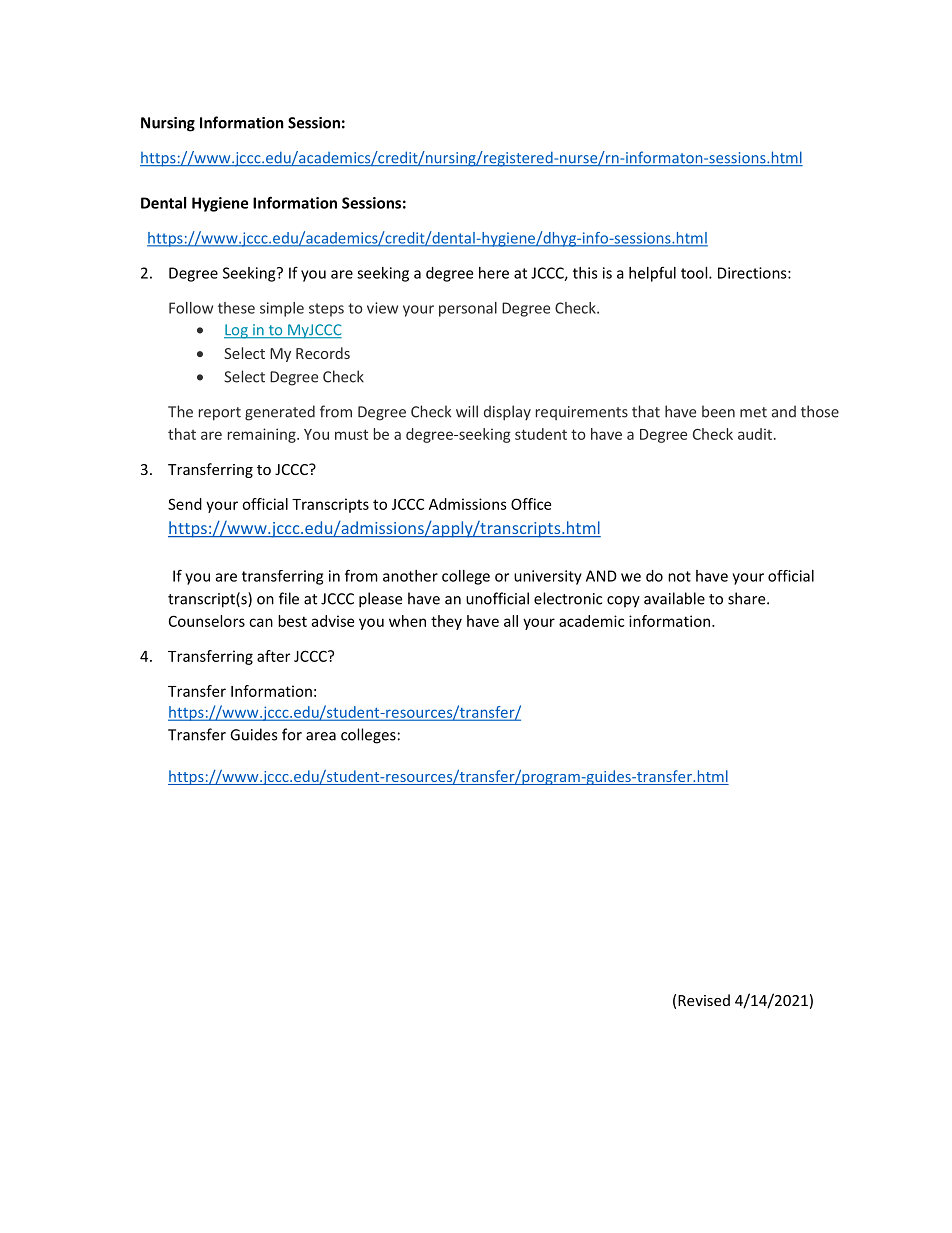 This page has width=952, height=1233. Describe the element at coordinates (531, 504) in the page. I see `Office` at that location.
